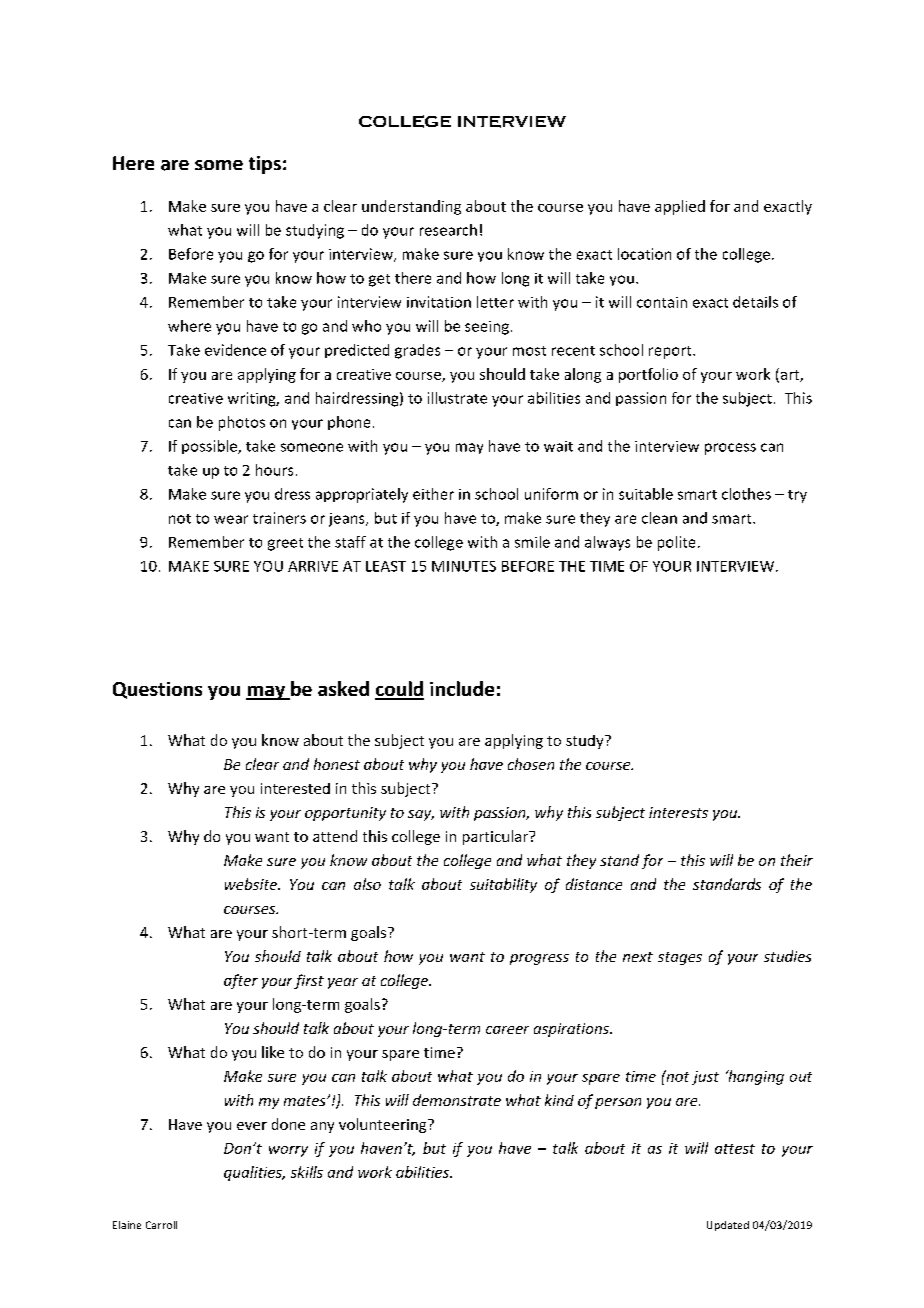 The height and width of the screenshot is (1308, 924). Describe the element at coordinates (241, 981) in the screenshot. I see `after` at that location.
